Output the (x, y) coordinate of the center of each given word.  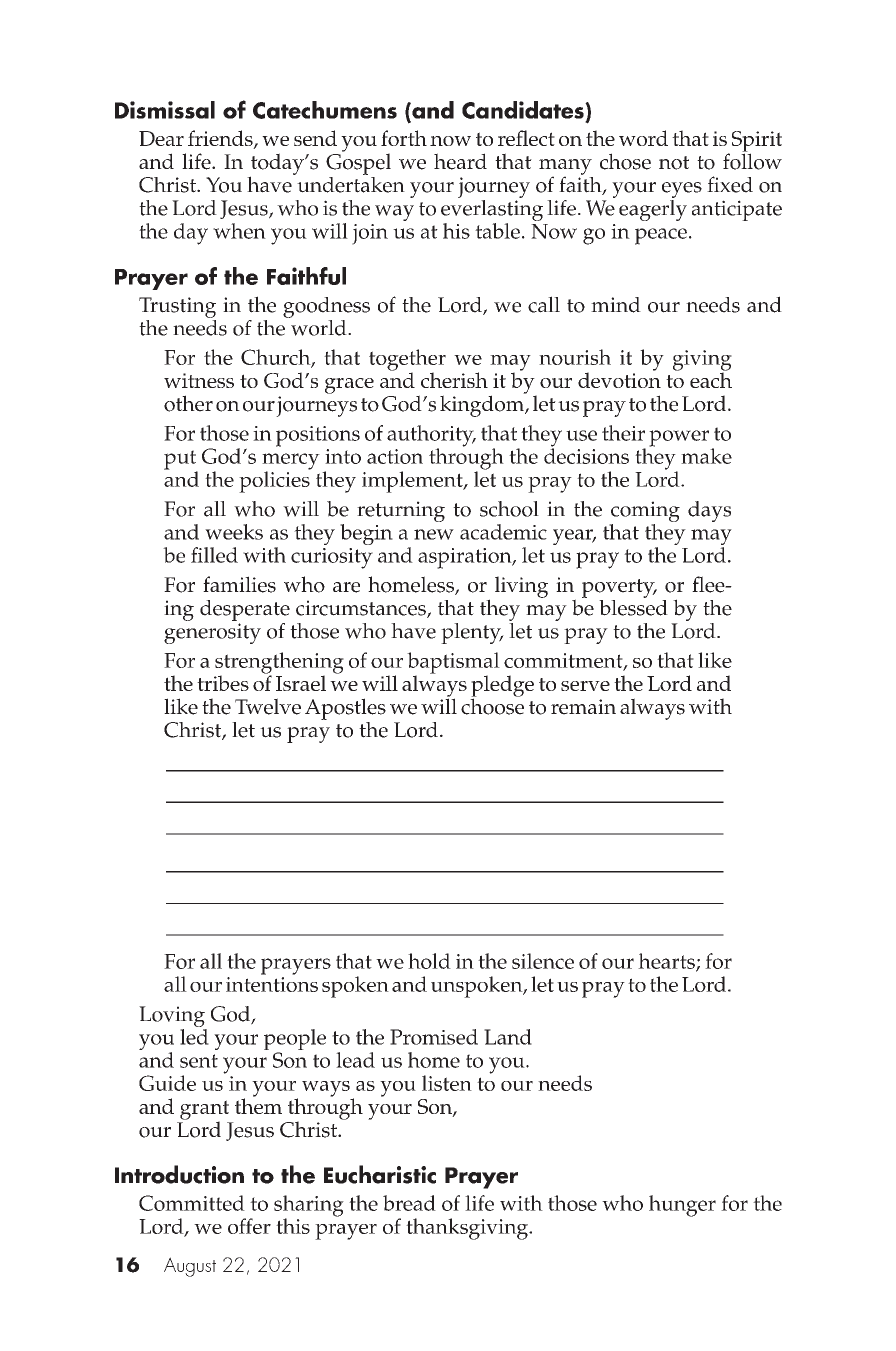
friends (221, 139)
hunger (682, 1206)
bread (409, 1203)
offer (249, 1226)
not (674, 163)
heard (460, 161)
